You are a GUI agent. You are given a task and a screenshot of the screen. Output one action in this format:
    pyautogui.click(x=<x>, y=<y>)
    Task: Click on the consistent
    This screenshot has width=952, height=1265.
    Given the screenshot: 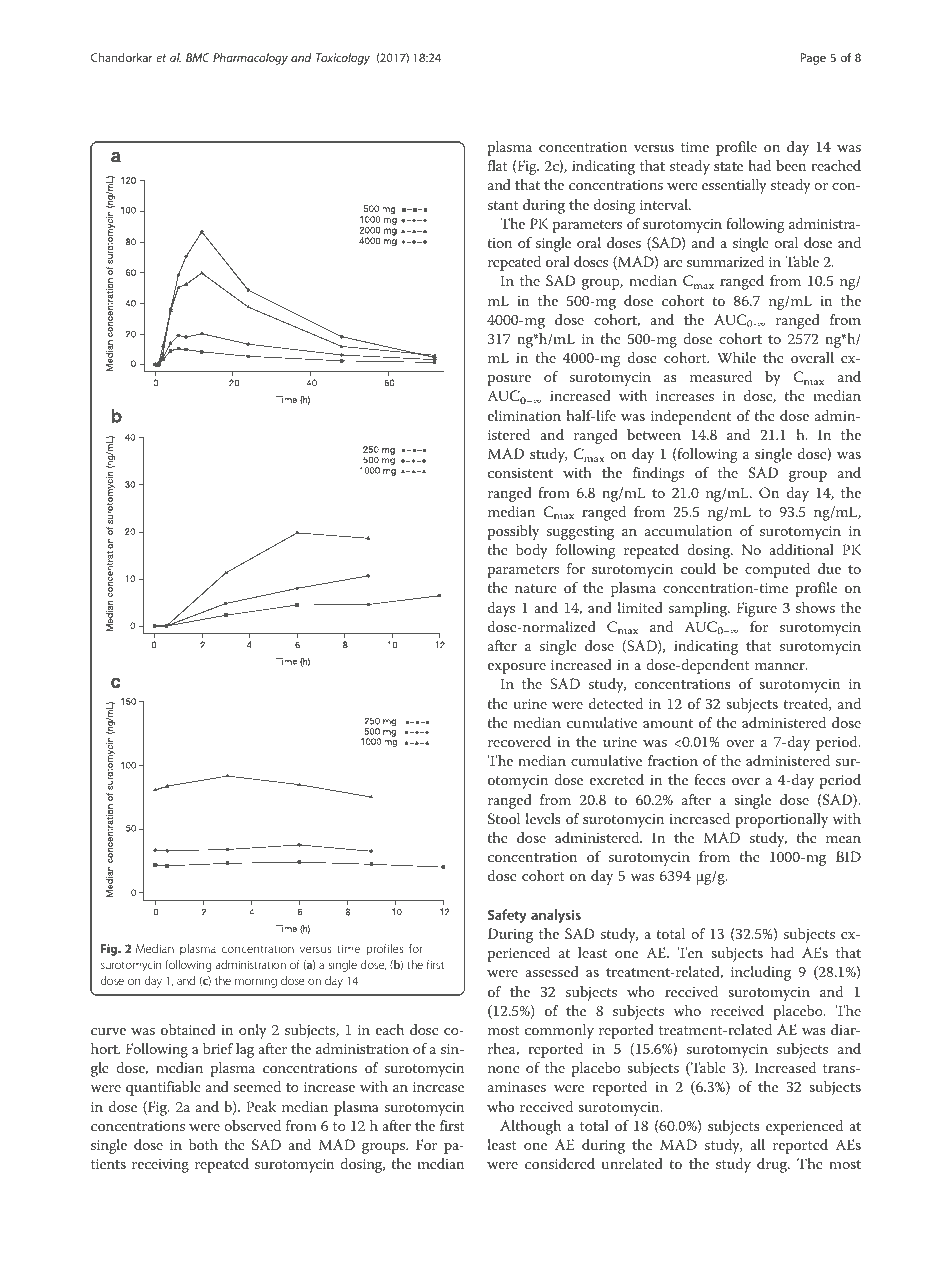 What is the action you would take?
    pyautogui.click(x=520, y=473)
